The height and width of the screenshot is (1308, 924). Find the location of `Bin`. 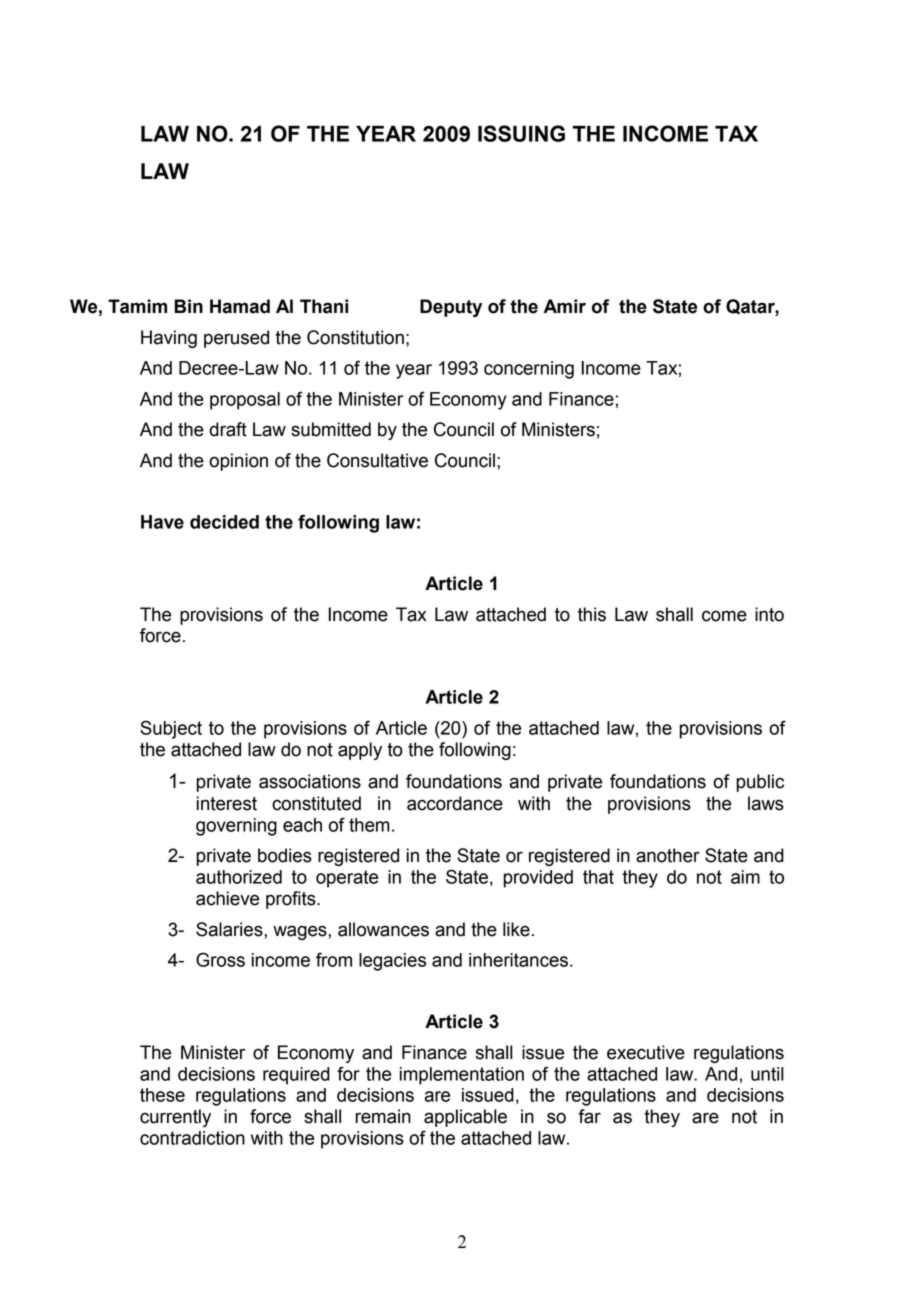

Bin is located at coordinates (188, 306).
